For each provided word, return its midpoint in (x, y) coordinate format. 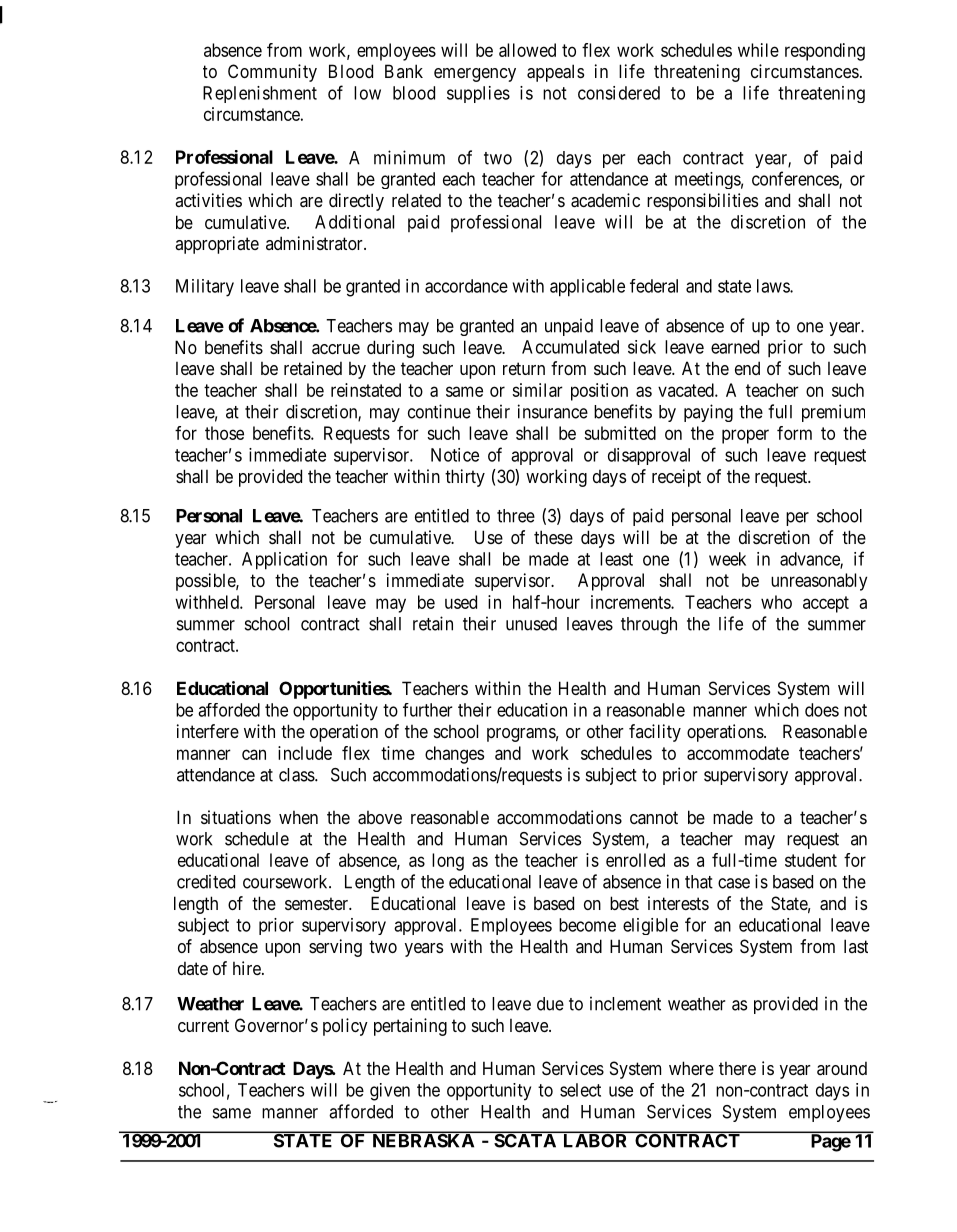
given (390, 1092)
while (758, 50)
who (776, 602)
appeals (555, 73)
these (553, 537)
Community (272, 73)
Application (284, 561)
